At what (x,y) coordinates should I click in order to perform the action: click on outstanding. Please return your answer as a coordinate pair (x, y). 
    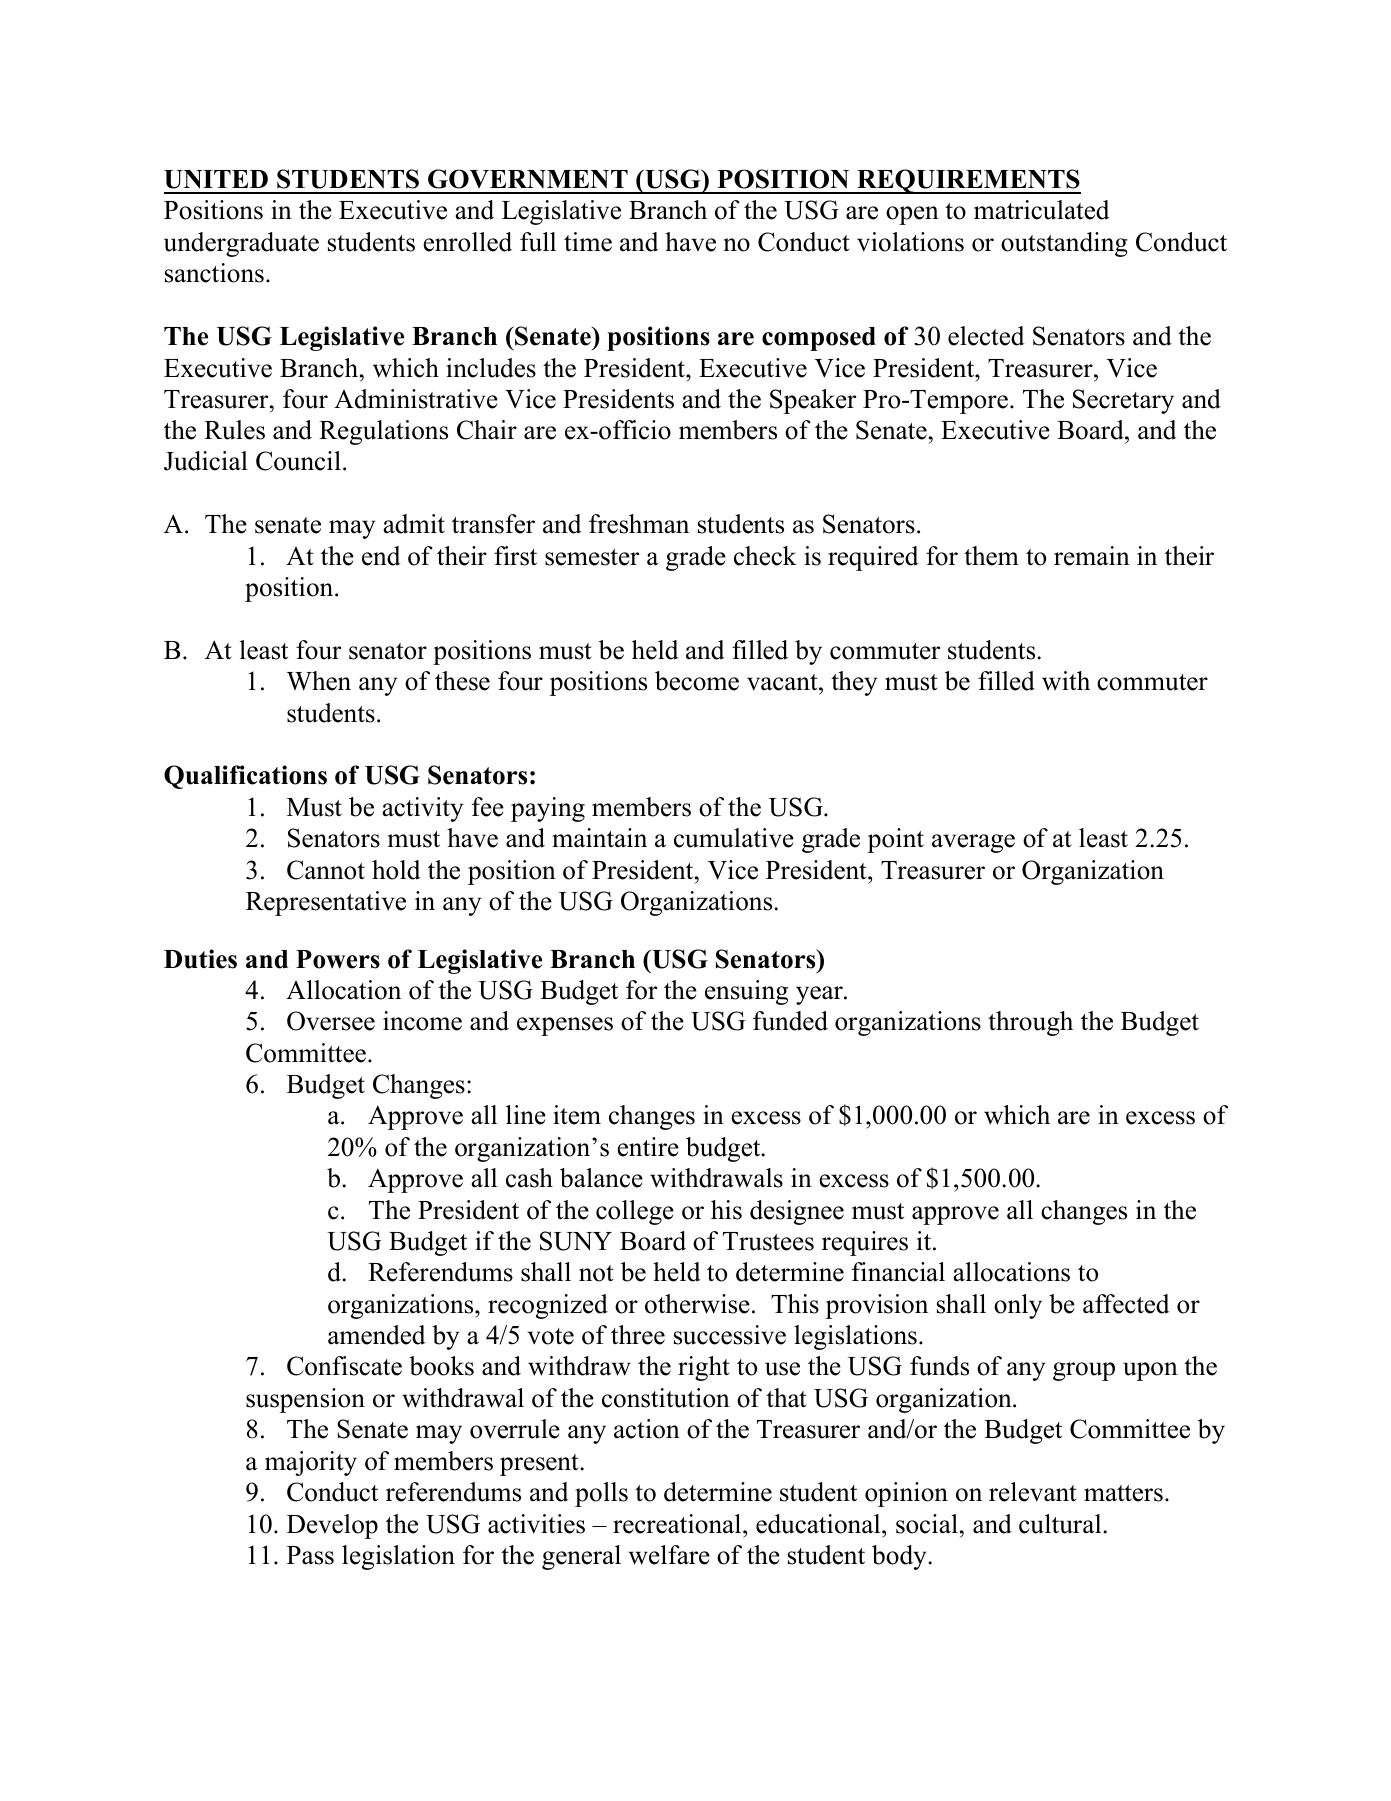
    Looking at the image, I should click on (1064, 244).
